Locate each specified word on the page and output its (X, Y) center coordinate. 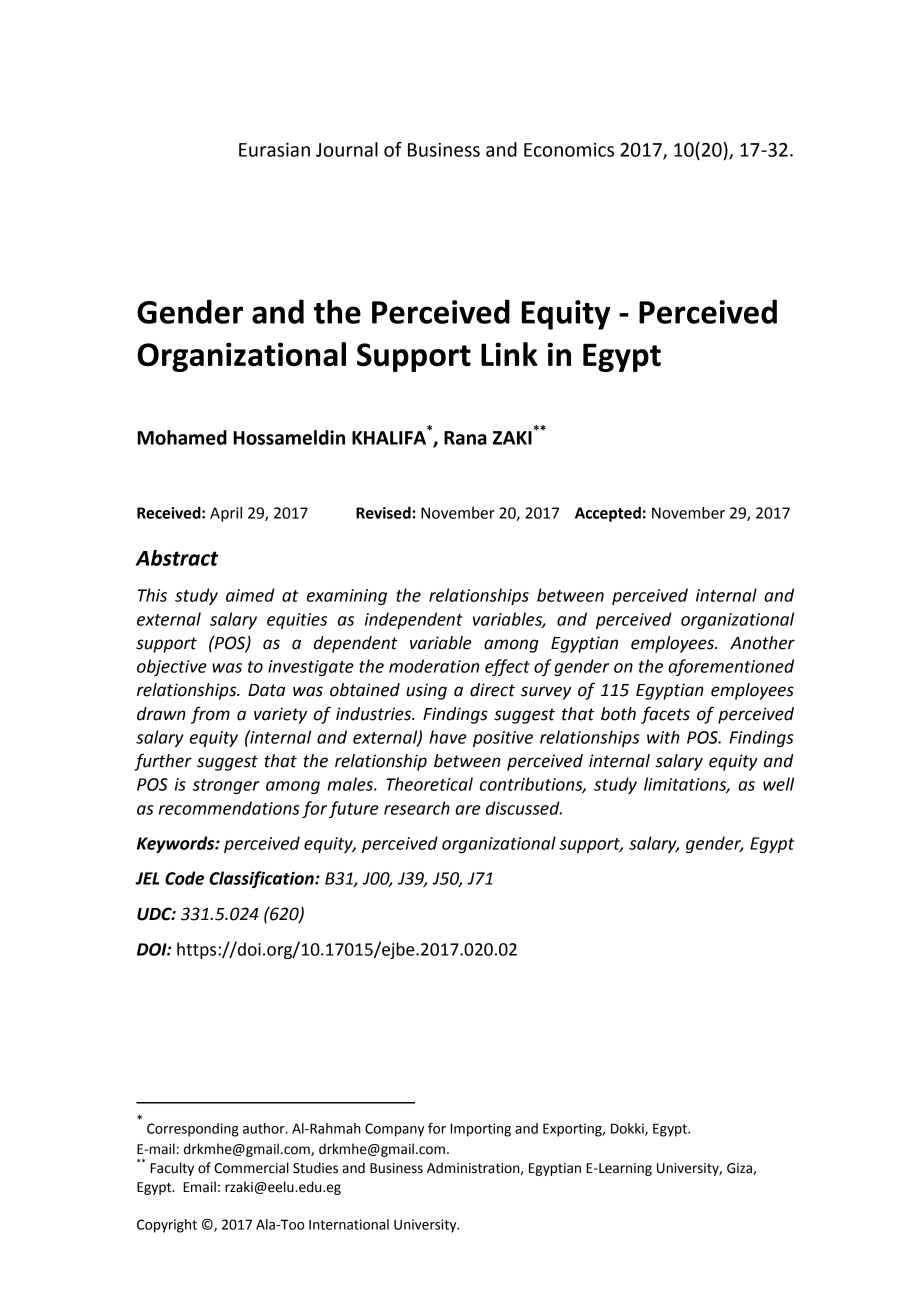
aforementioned (731, 667)
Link (509, 354)
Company (394, 1130)
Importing (480, 1130)
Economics (569, 150)
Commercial (251, 1168)
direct (492, 690)
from (210, 715)
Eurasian (274, 150)
